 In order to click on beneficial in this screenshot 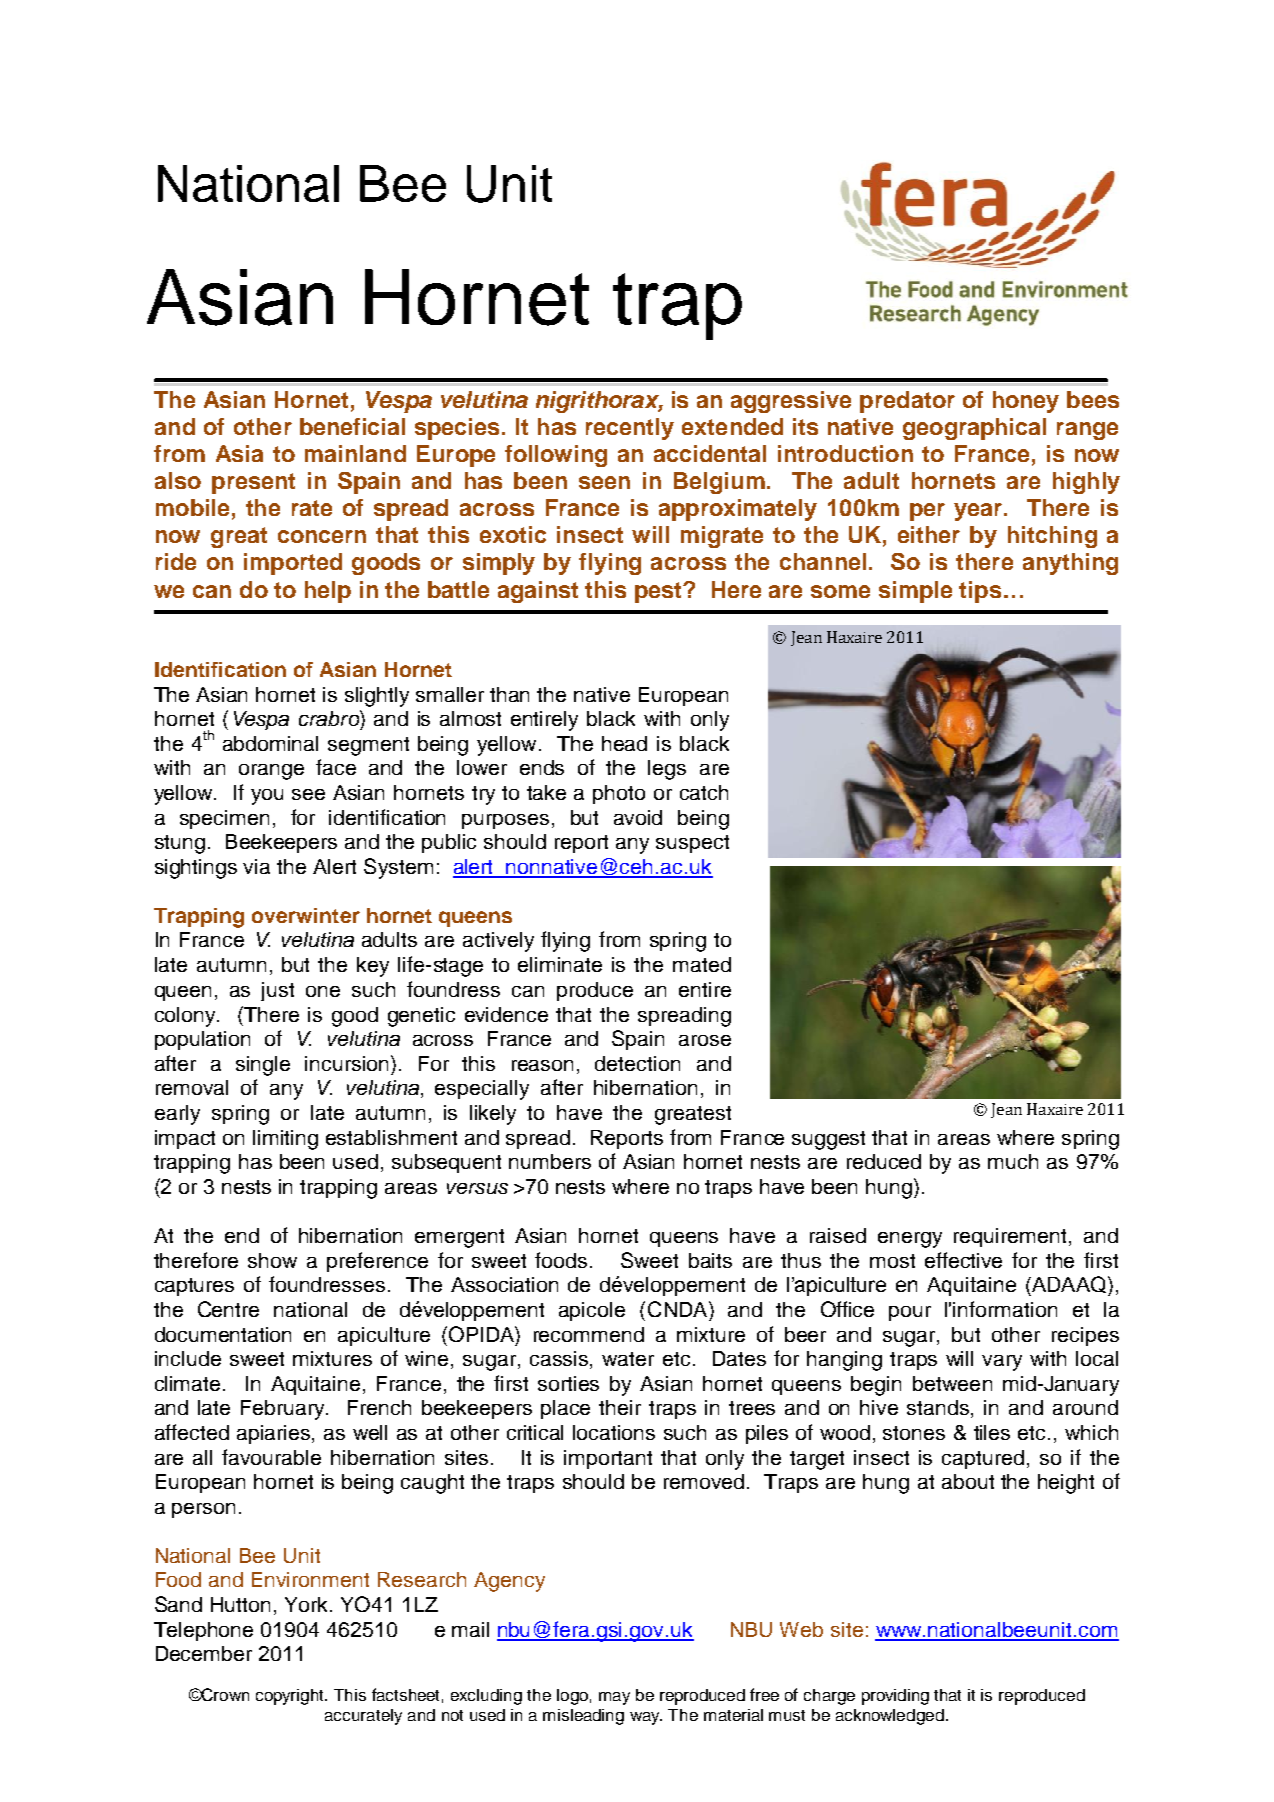, I will do `click(352, 426)`.
